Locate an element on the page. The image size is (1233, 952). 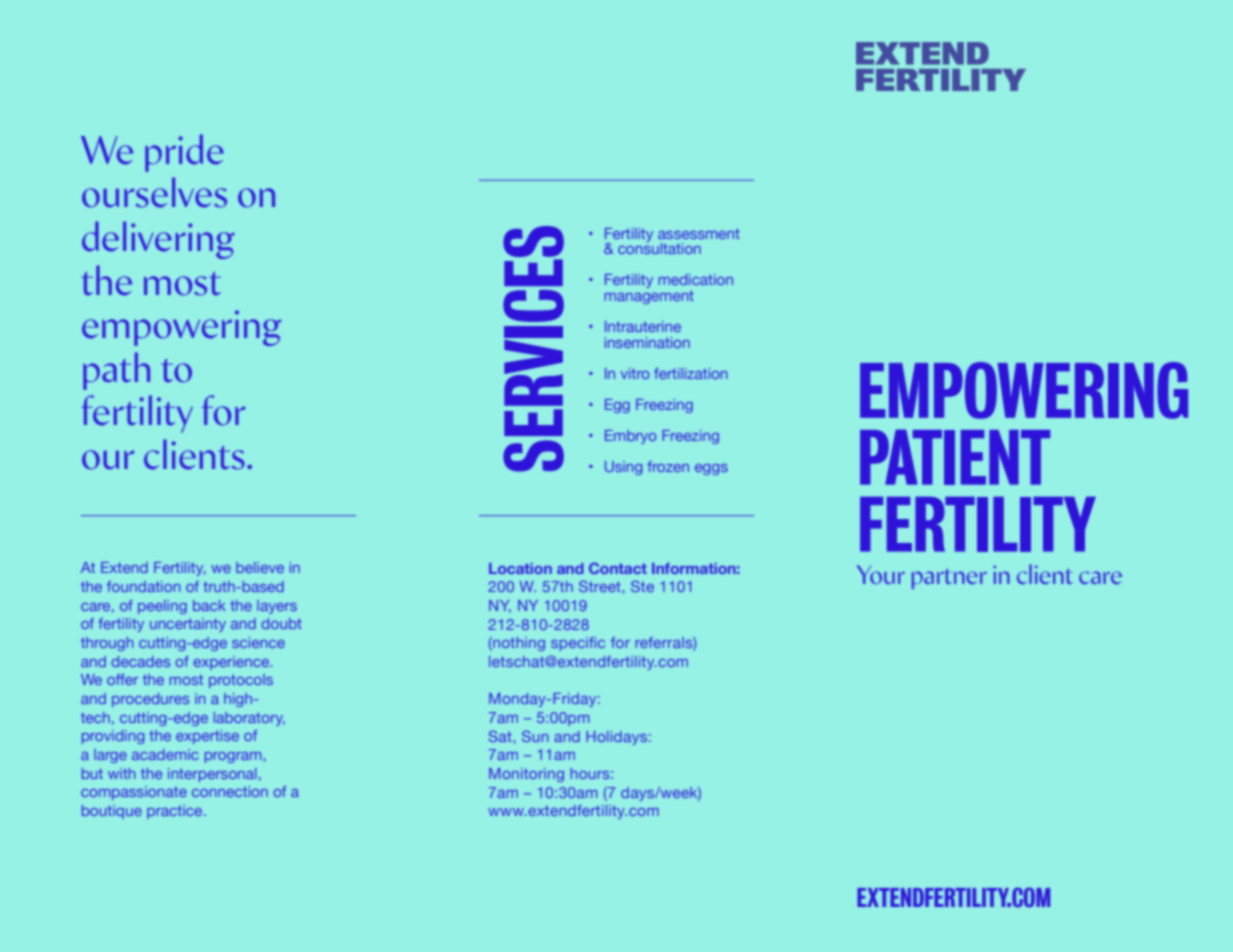
connection is located at coordinates (230, 791).
